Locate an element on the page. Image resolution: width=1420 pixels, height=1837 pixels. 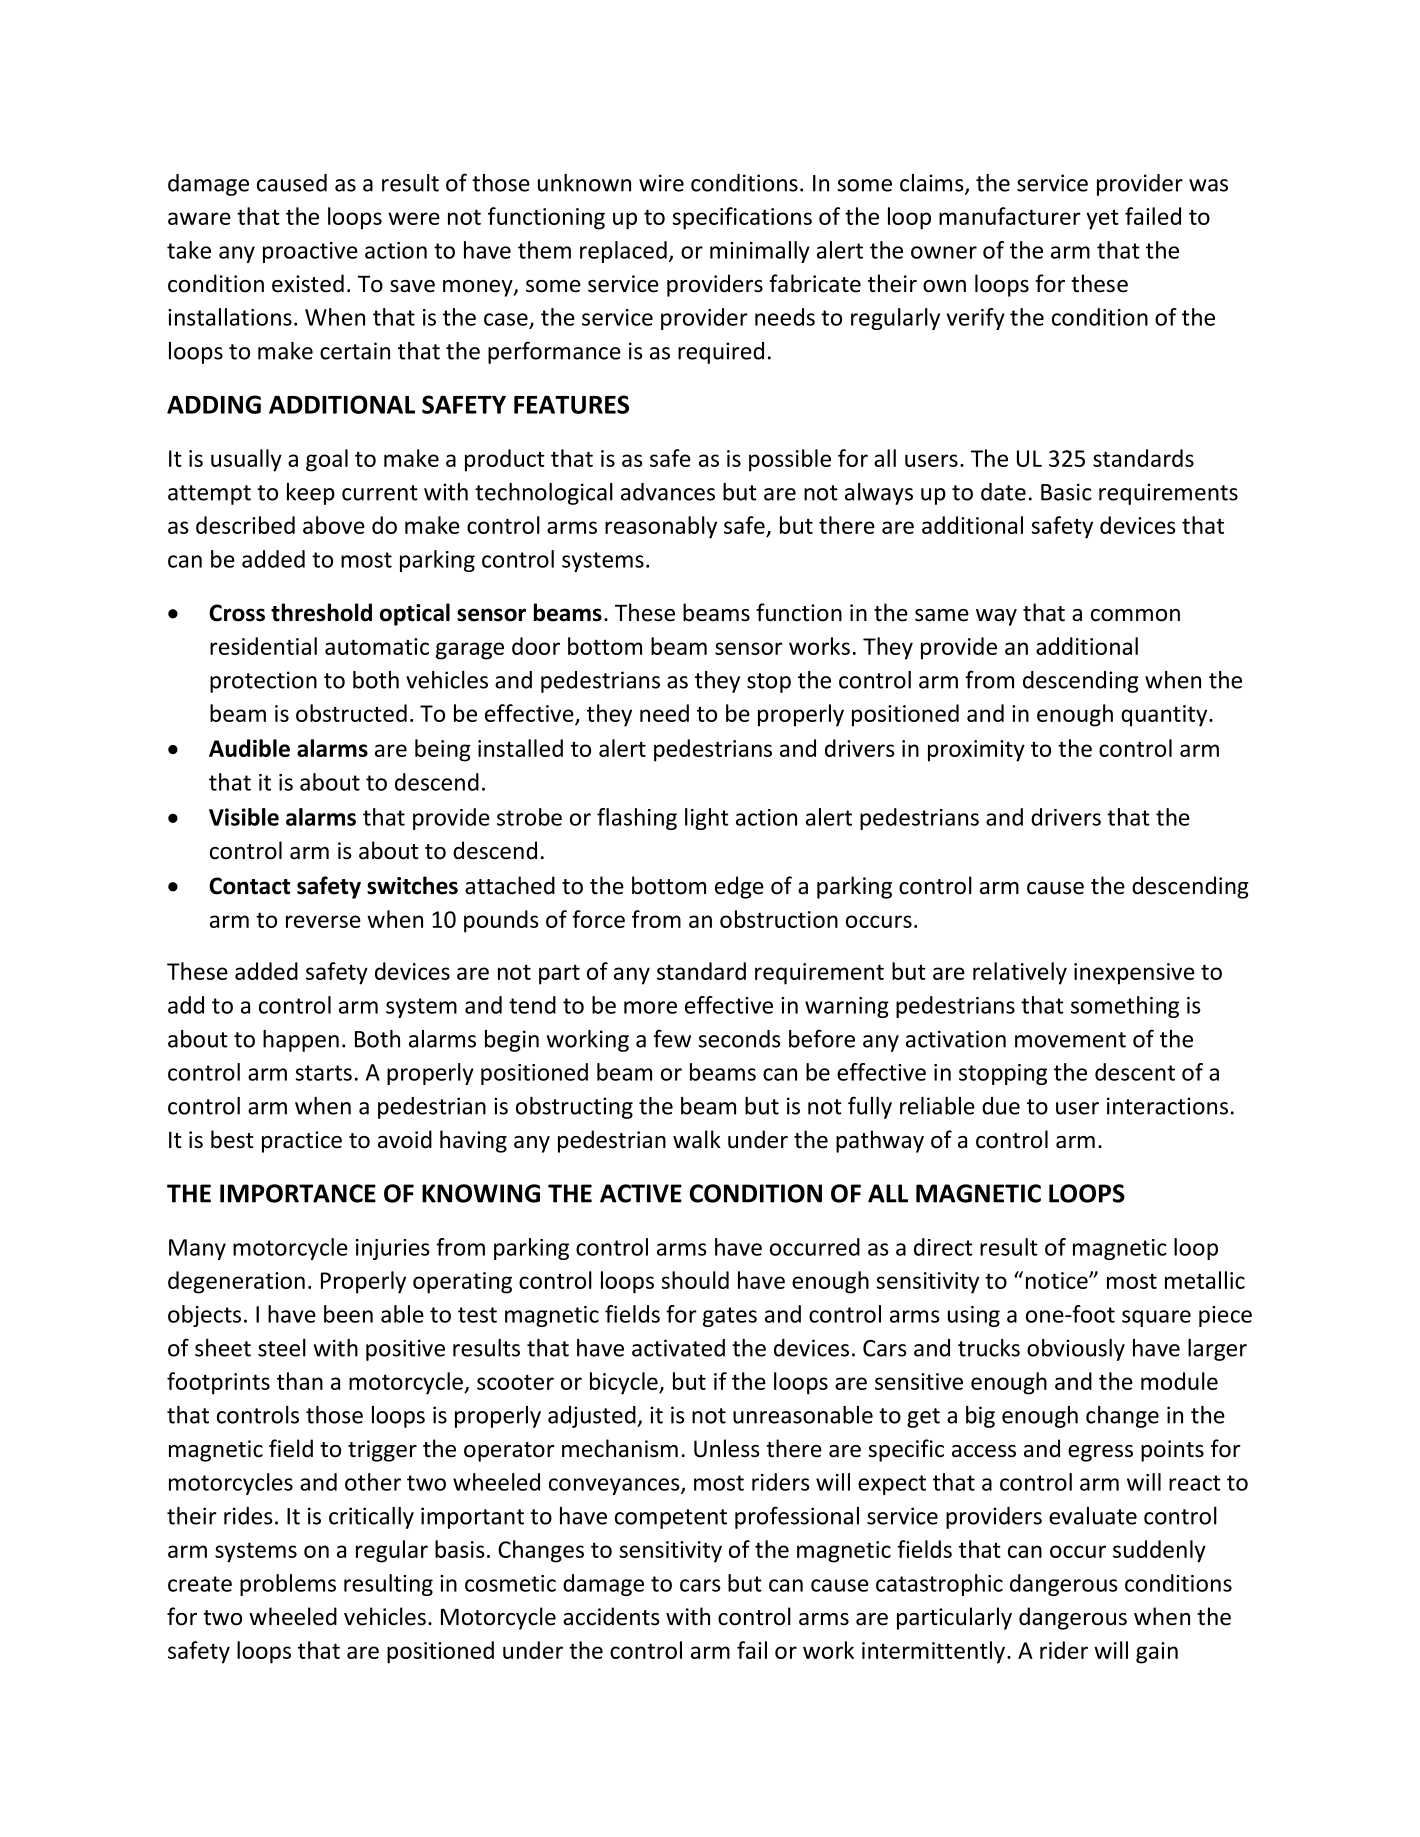
quantity is located at coordinates (1165, 716).
